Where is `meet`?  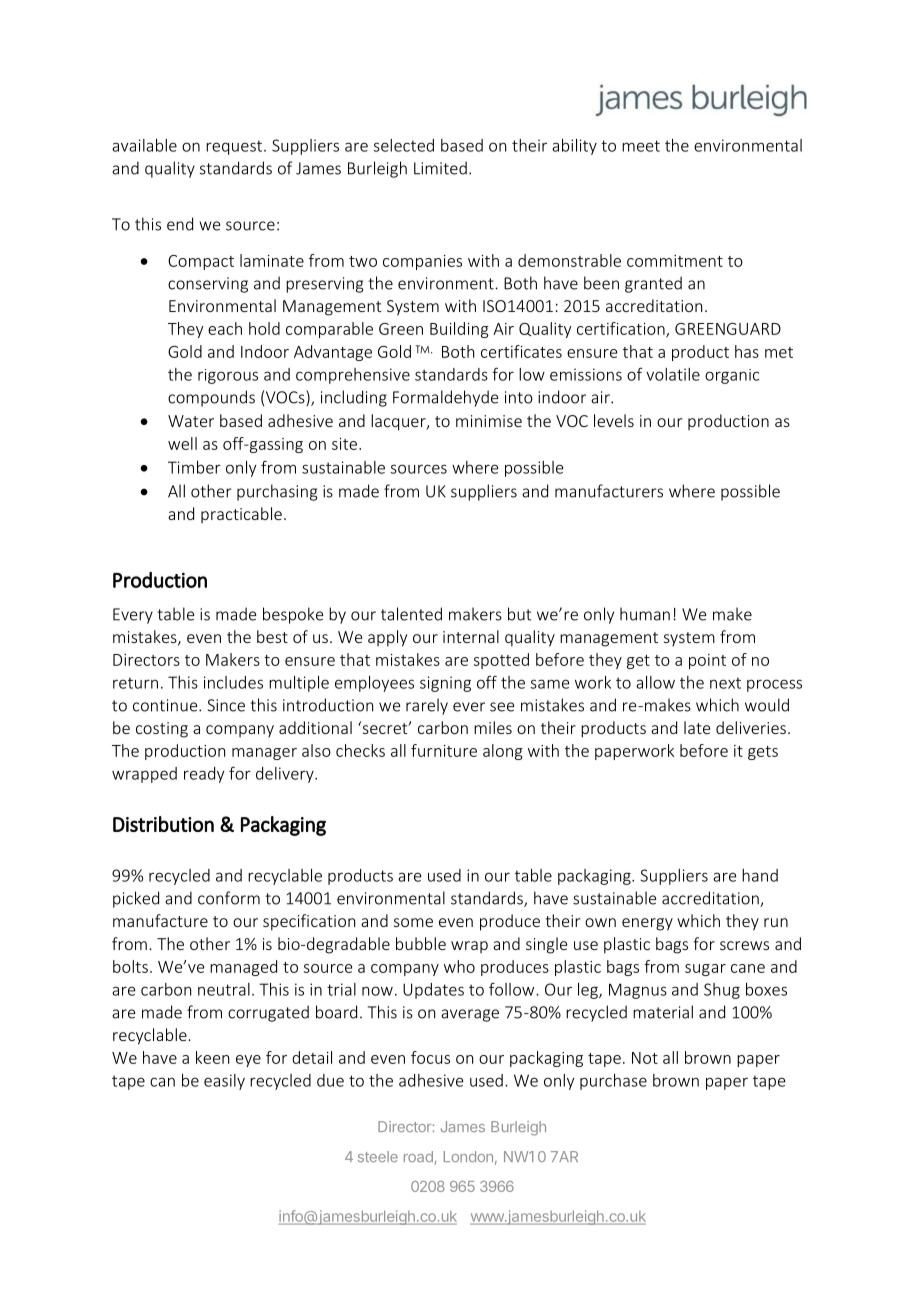
meet is located at coordinates (641, 146).
